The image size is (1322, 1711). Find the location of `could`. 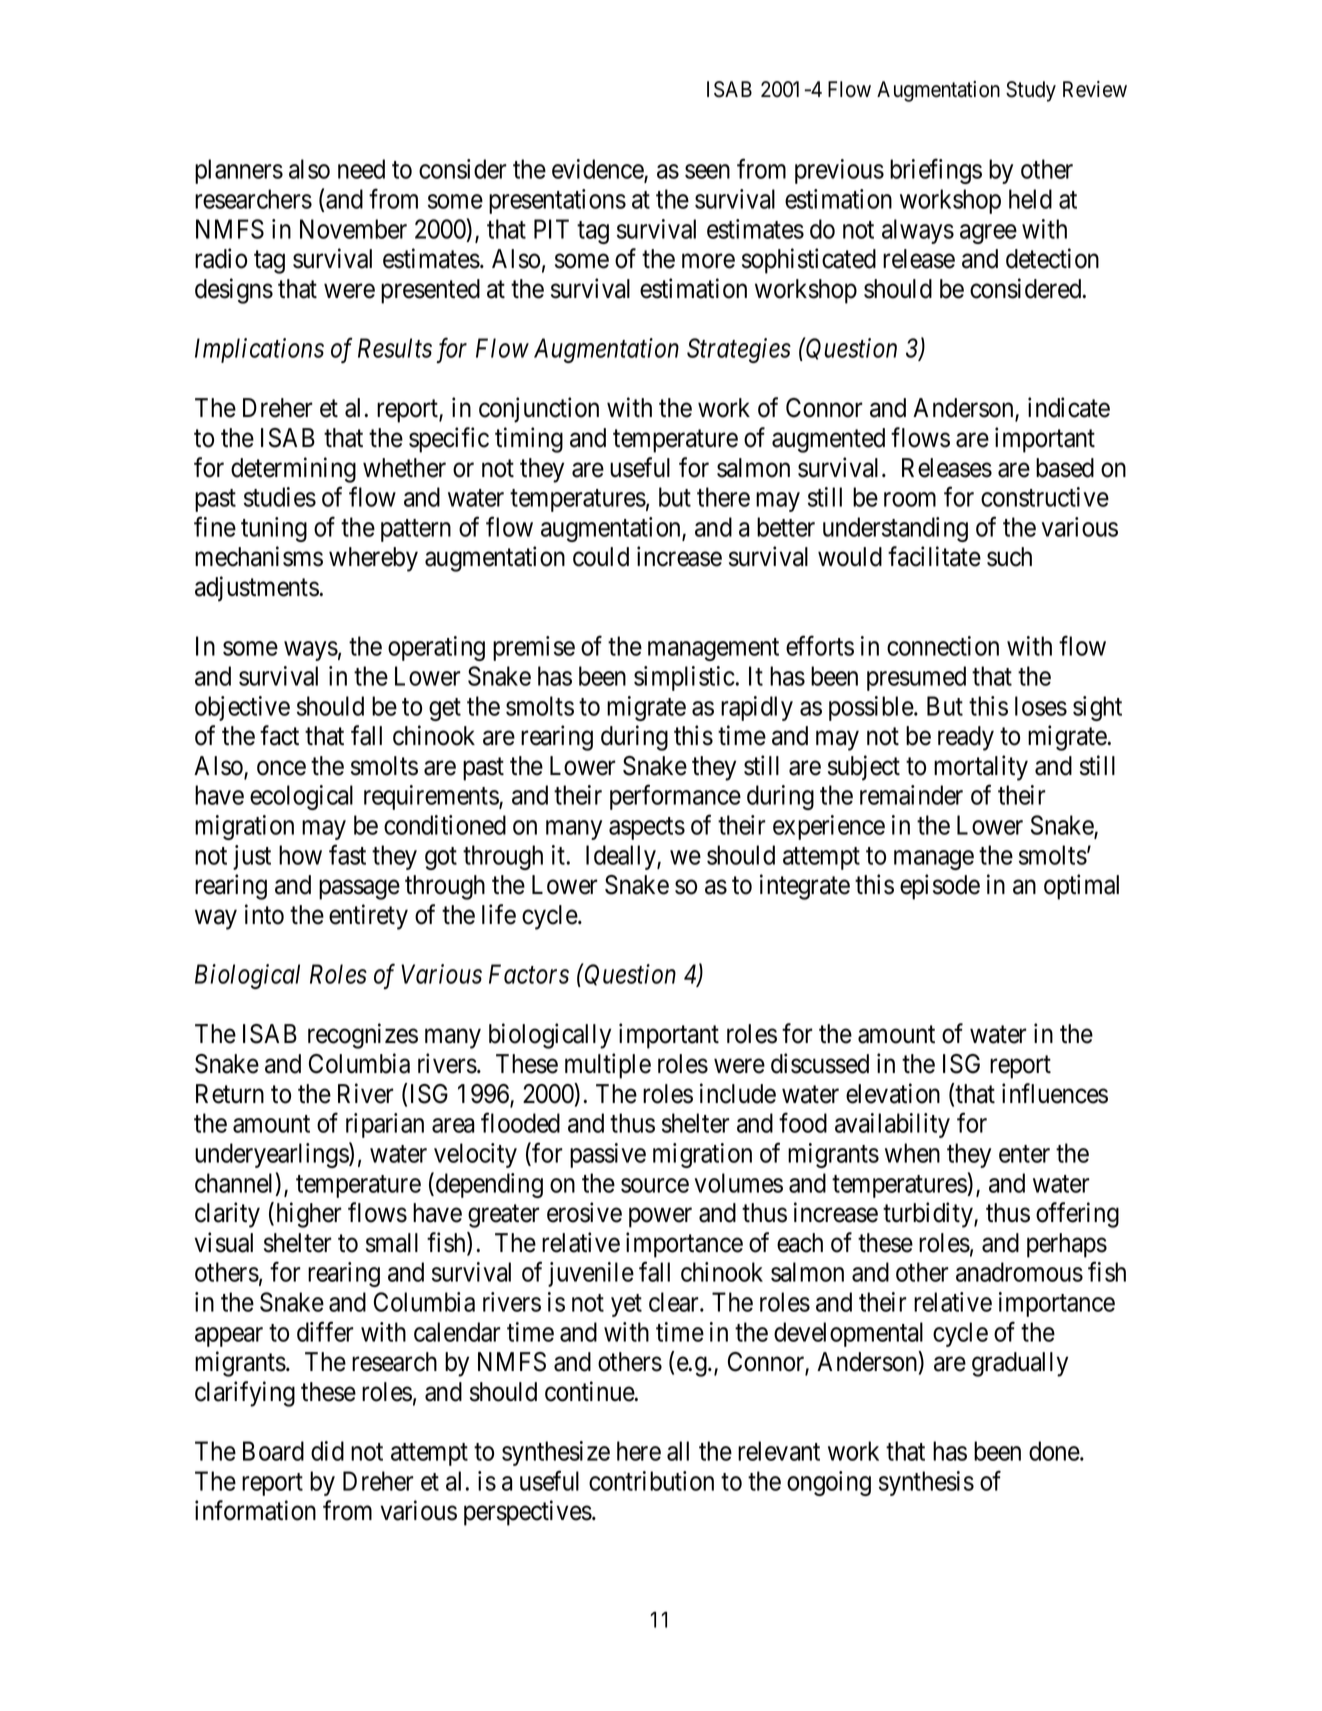

could is located at coordinates (601, 557).
